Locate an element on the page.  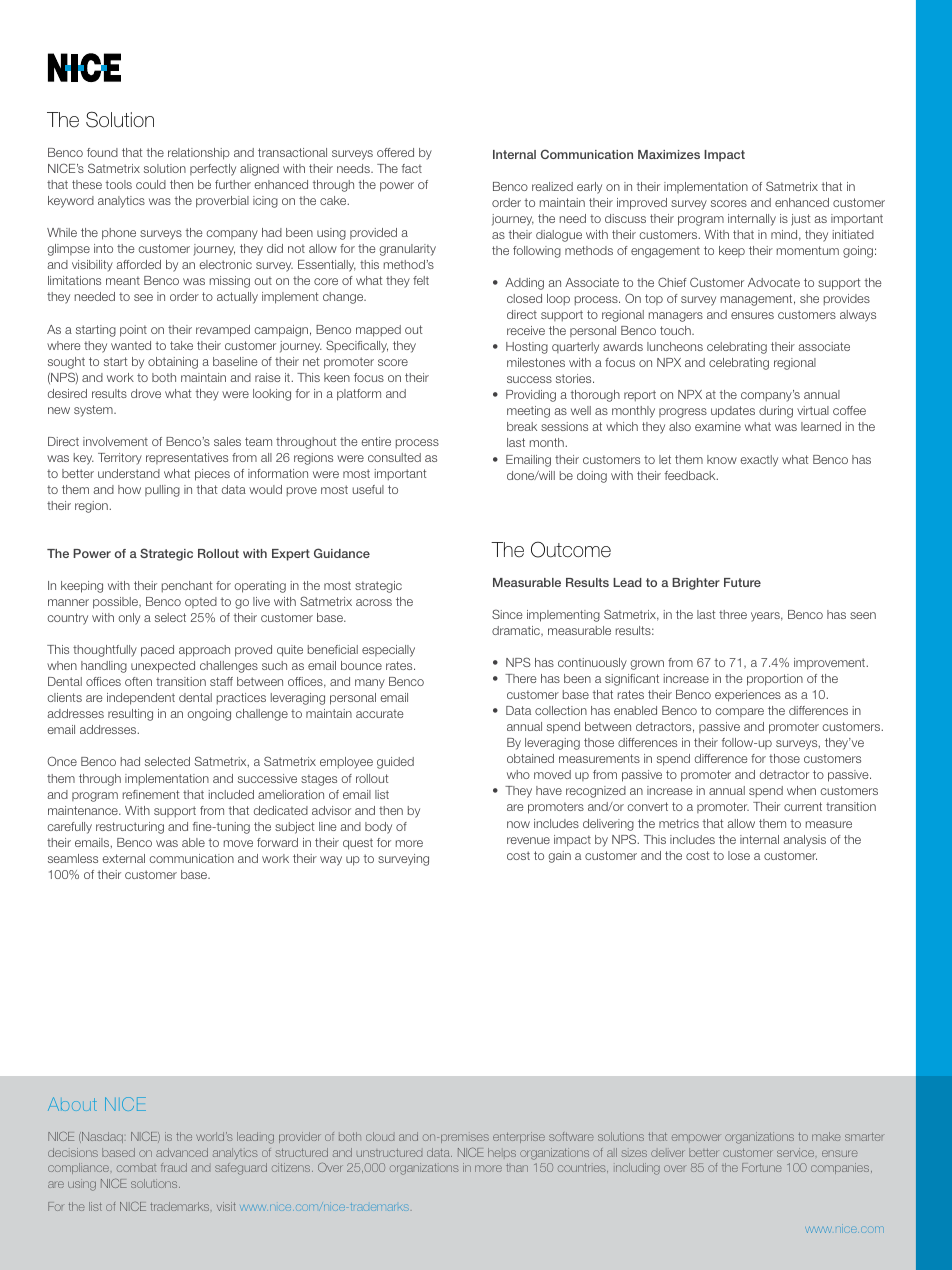
could is located at coordinates (151, 184).
